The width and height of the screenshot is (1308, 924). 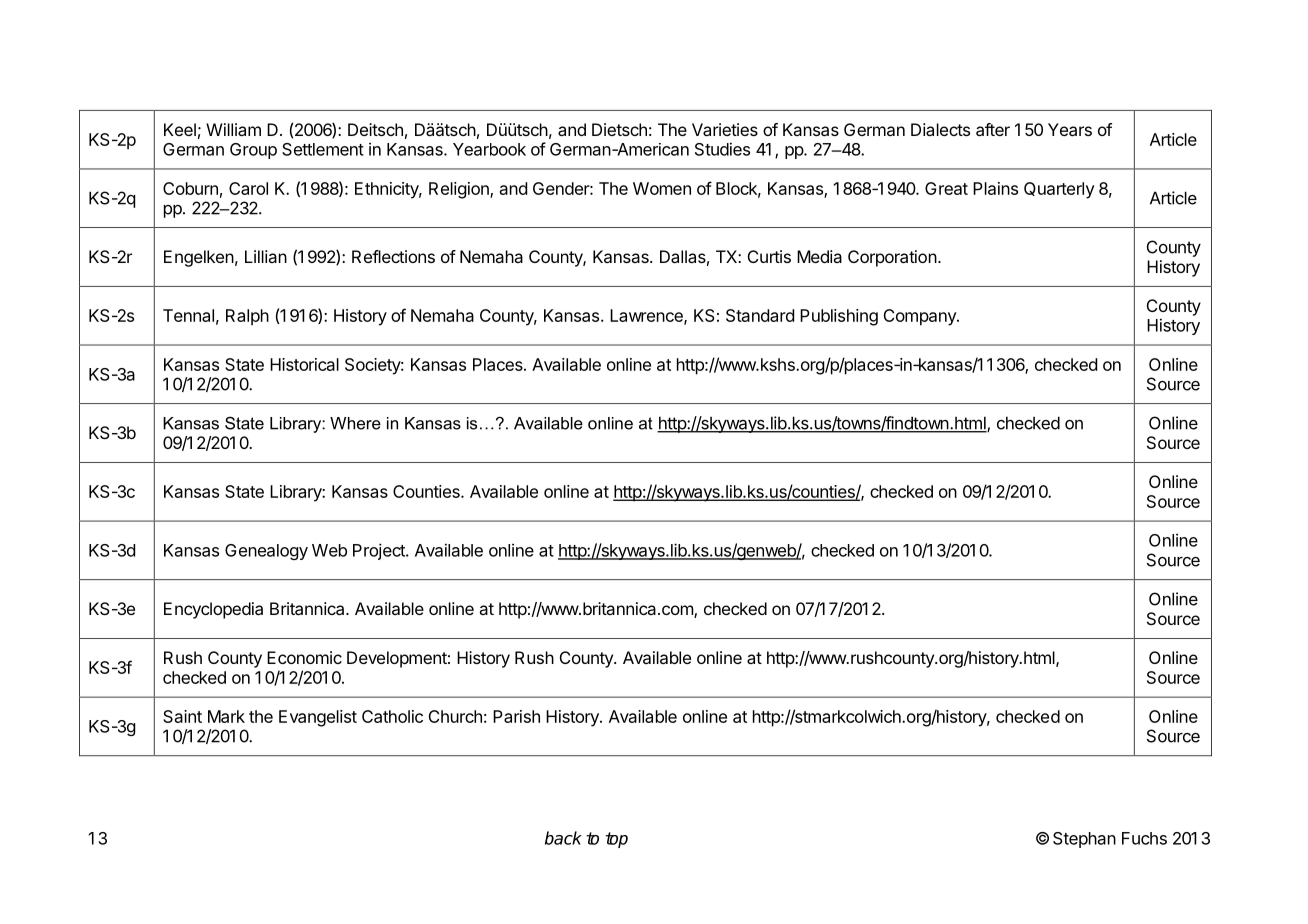 I want to click on back, so click(x=563, y=838).
